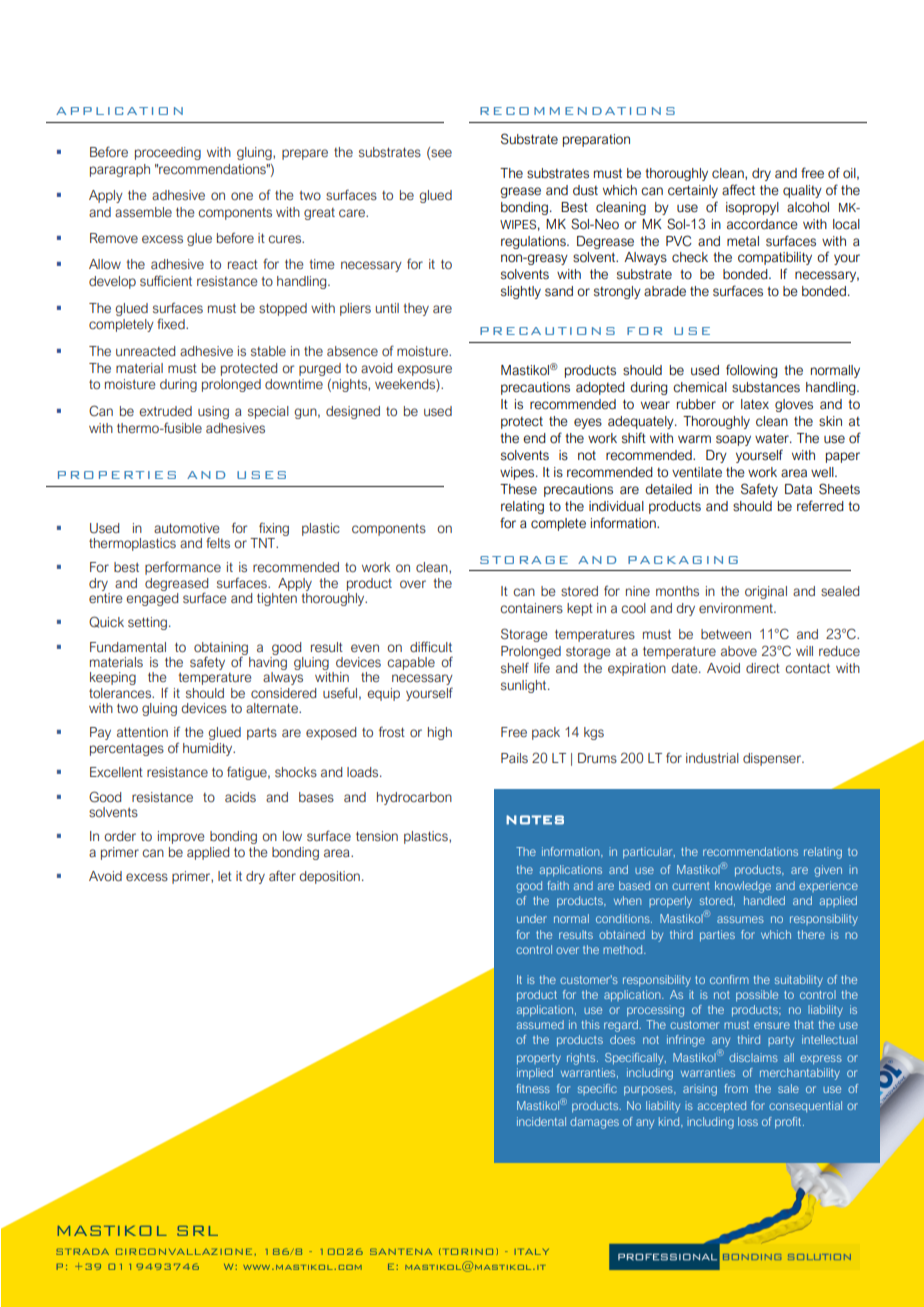  What do you see at coordinates (596, 140) in the screenshot?
I see `preparation` at bounding box center [596, 140].
